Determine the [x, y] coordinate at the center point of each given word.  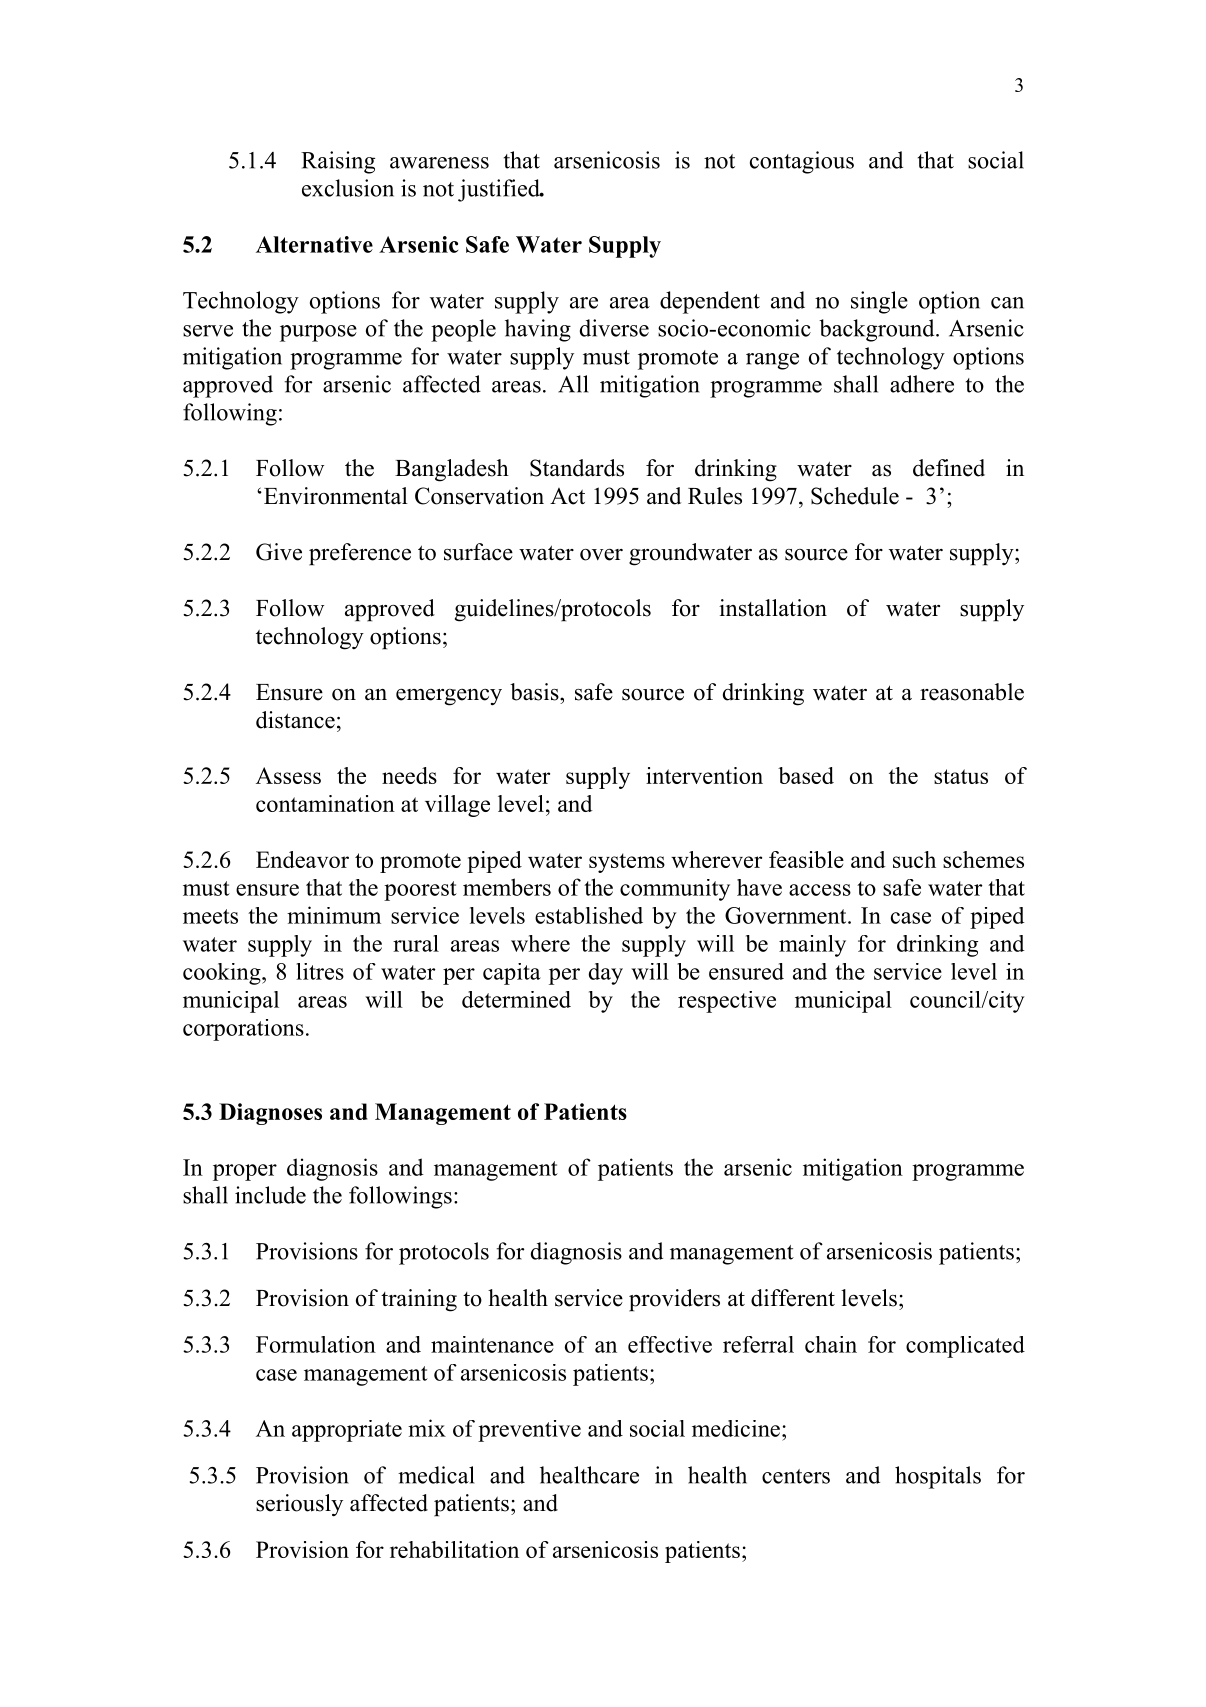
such [914, 859]
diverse [614, 328]
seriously [299, 1505]
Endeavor [302, 859]
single [879, 302]
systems [627, 863]
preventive [529, 1431]
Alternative [314, 244]
